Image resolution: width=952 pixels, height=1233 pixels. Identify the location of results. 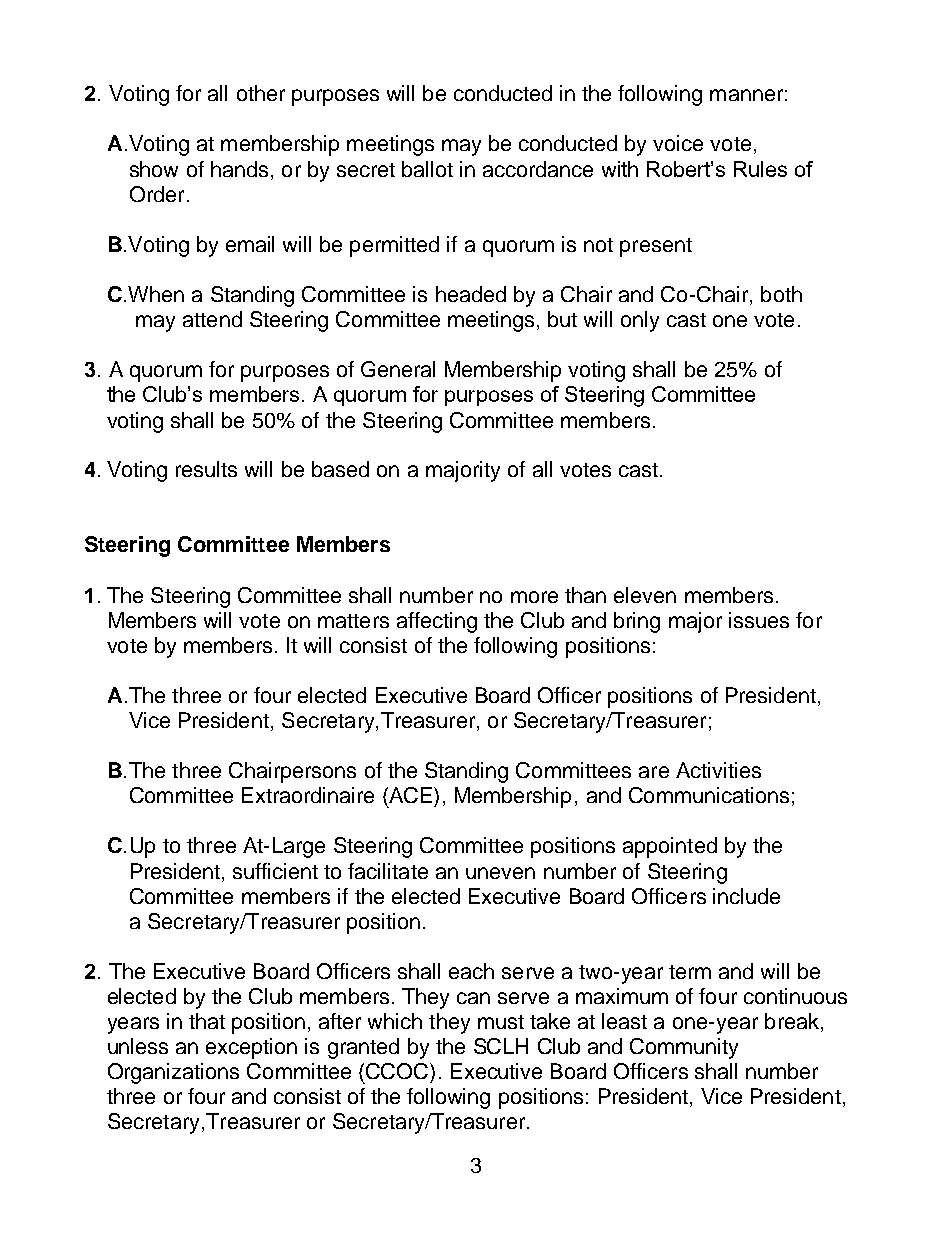
(206, 469).
